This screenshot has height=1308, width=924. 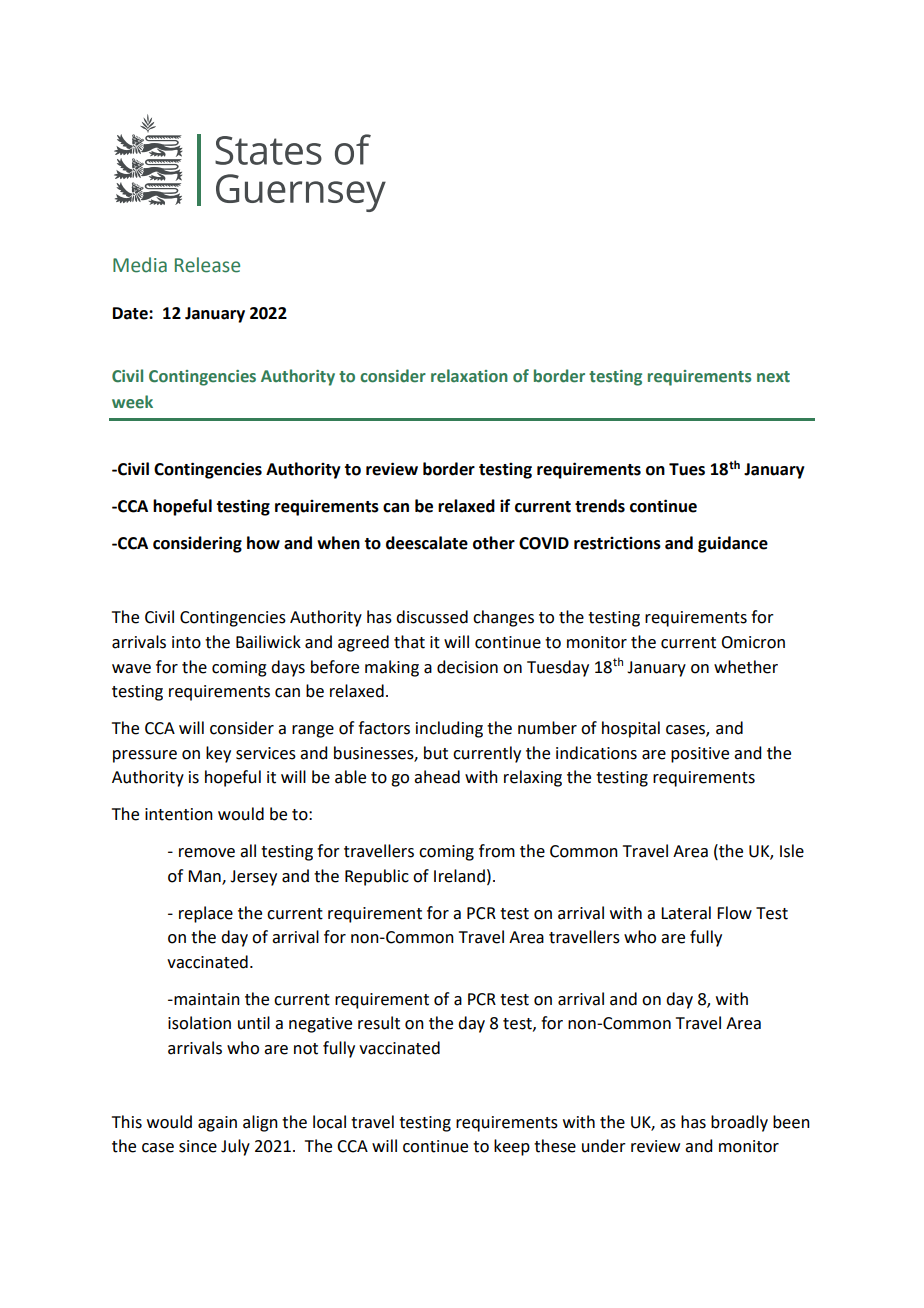 What do you see at coordinates (469, 376) in the screenshot?
I see `relaxation` at bounding box center [469, 376].
